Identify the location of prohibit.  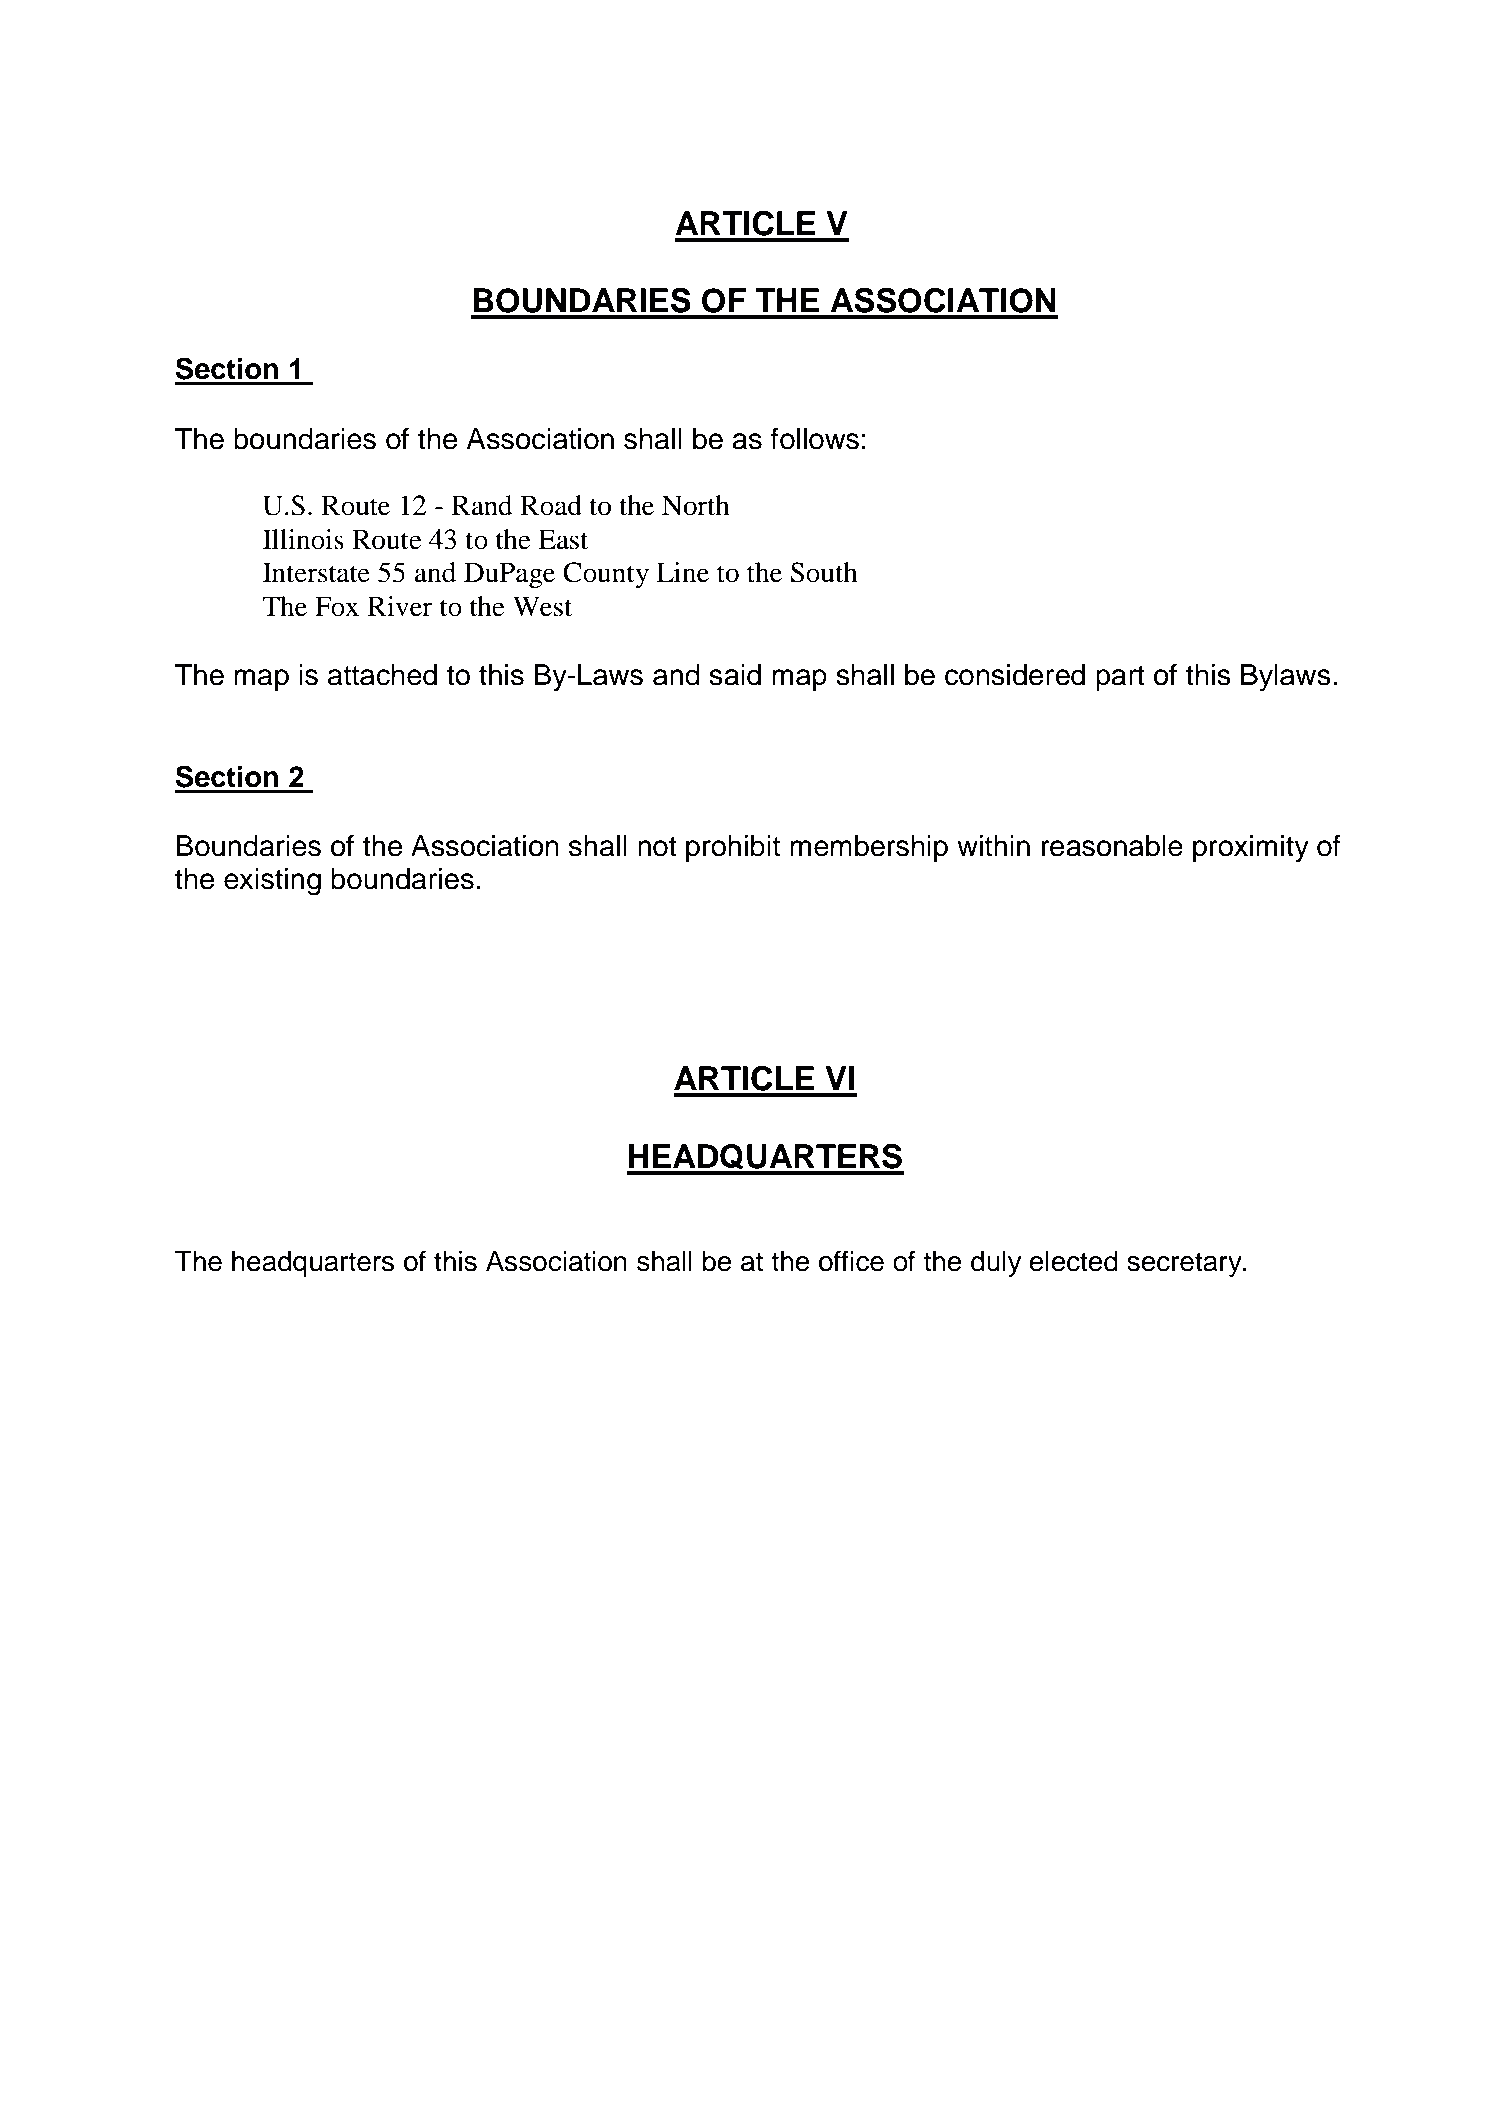
(733, 848).
